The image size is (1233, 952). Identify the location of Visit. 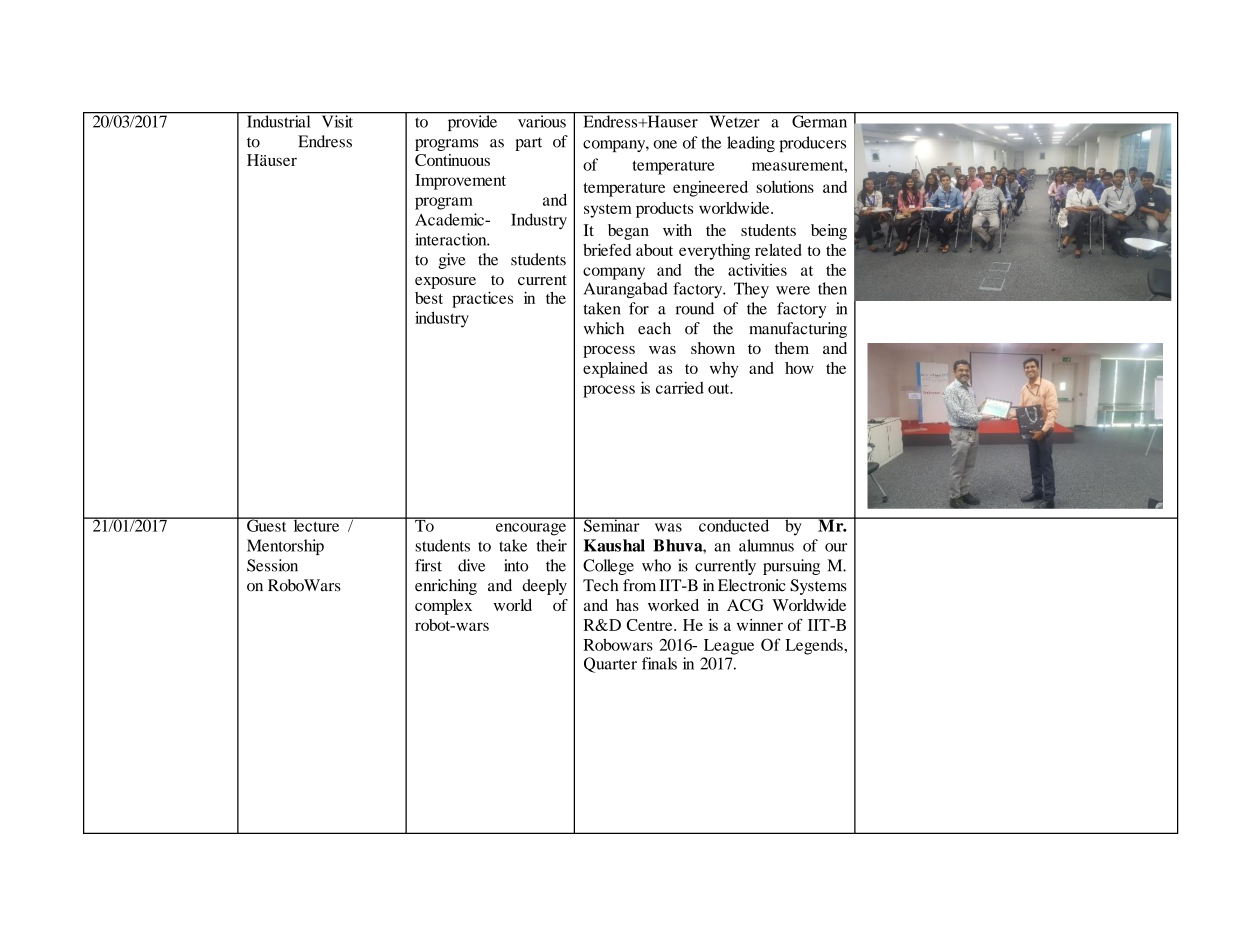
(337, 120).
